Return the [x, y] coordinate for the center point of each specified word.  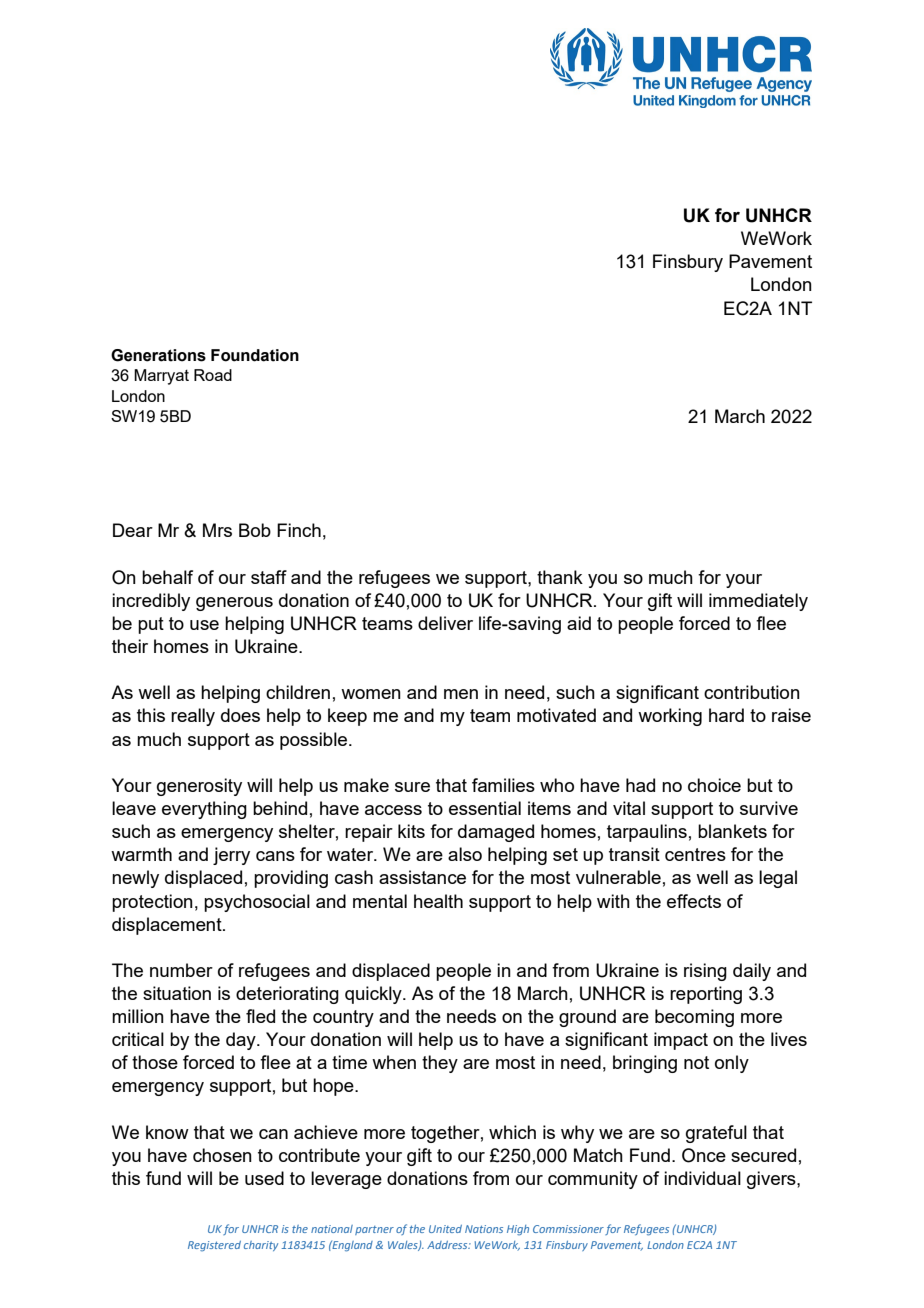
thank [560, 577]
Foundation [255, 355]
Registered [214, 1246]
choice [714, 785]
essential [485, 808]
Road [213, 375]
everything [204, 810]
